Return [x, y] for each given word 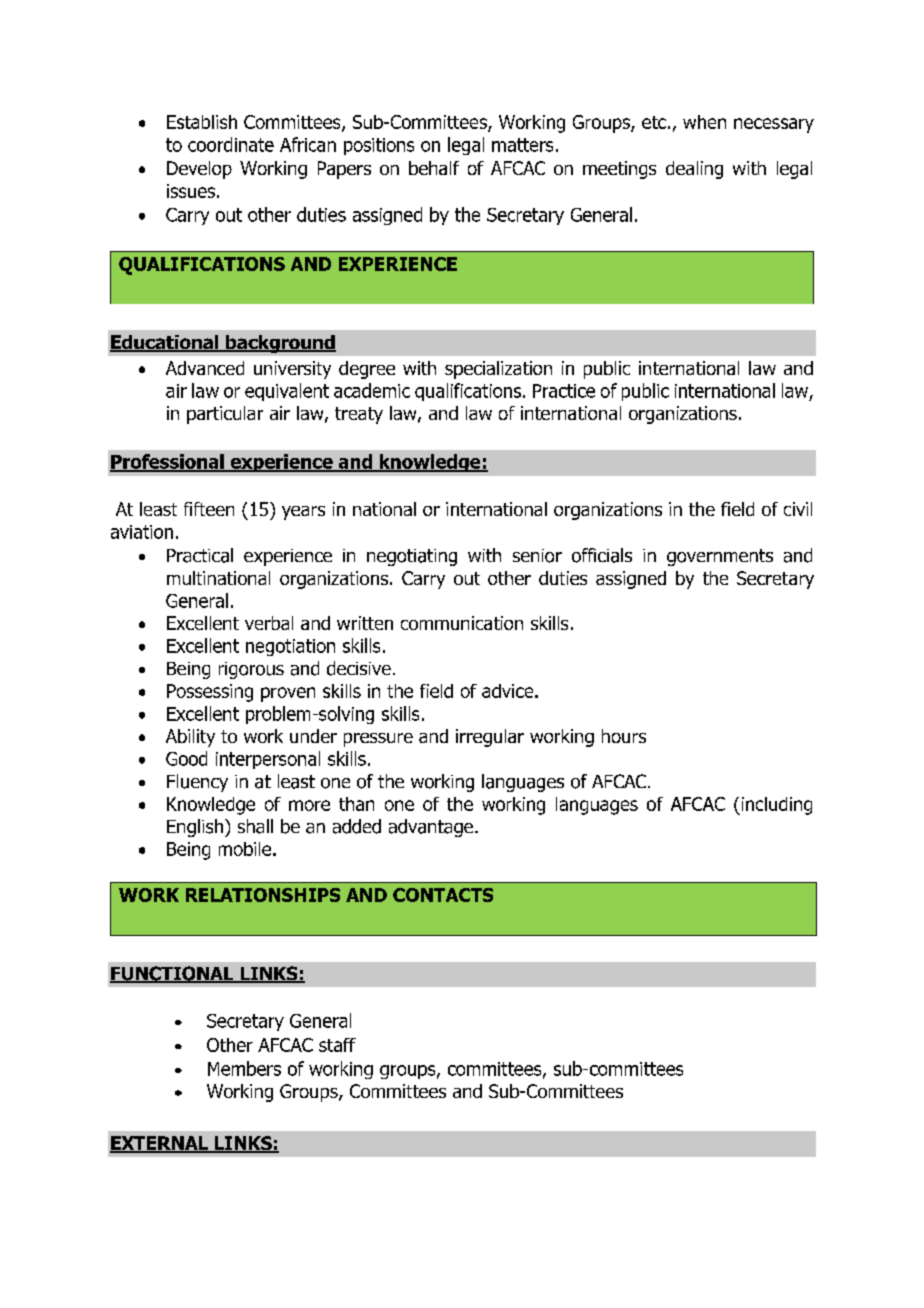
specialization [498, 370]
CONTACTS [443, 895]
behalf [434, 168]
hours [624, 736]
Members [244, 1068]
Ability [190, 738]
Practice [564, 391]
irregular [490, 738]
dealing [694, 170]
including [775, 806]
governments [720, 557]
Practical [200, 555]
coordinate [231, 144]
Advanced [205, 368]
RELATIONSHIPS [263, 895]
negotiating [412, 557]
